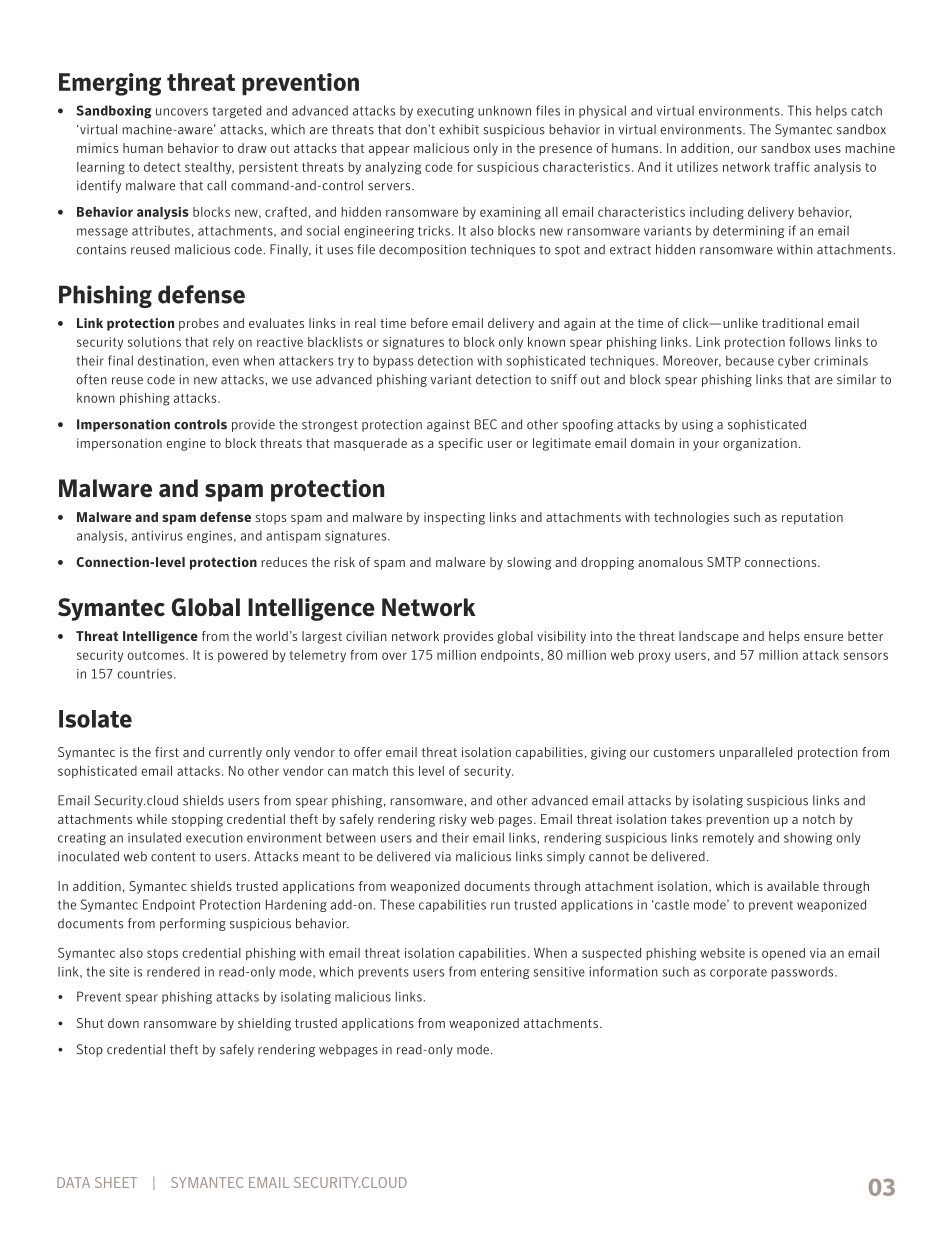 The height and width of the screenshot is (1233, 952). Describe the element at coordinates (561, 637) in the screenshot. I see `visibility` at that location.
